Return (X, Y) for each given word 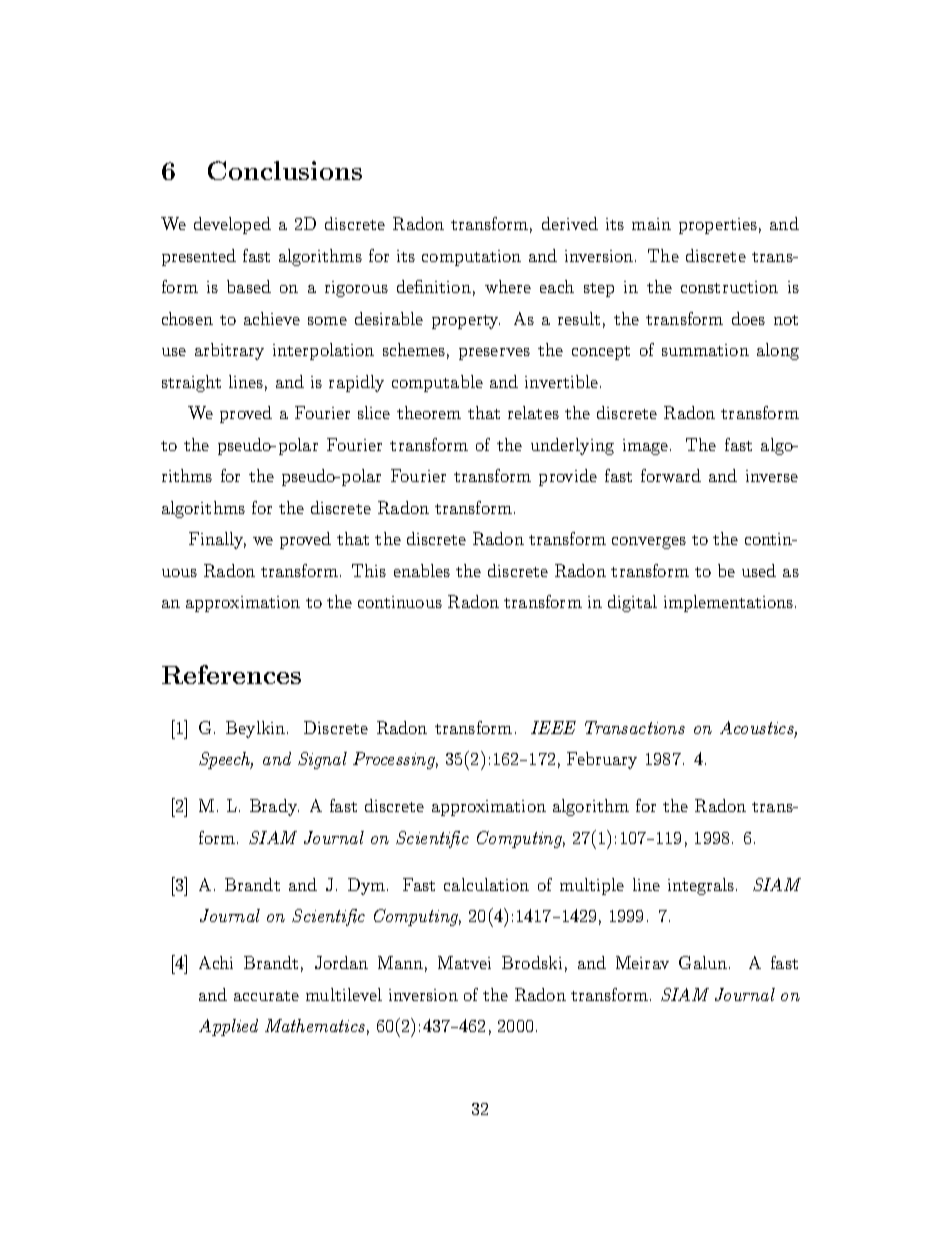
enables (422, 570)
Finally (217, 540)
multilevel (344, 994)
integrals (702, 886)
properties (718, 226)
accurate (266, 996)
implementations (730, 603)
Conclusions (285, 170)
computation (471, 258)
